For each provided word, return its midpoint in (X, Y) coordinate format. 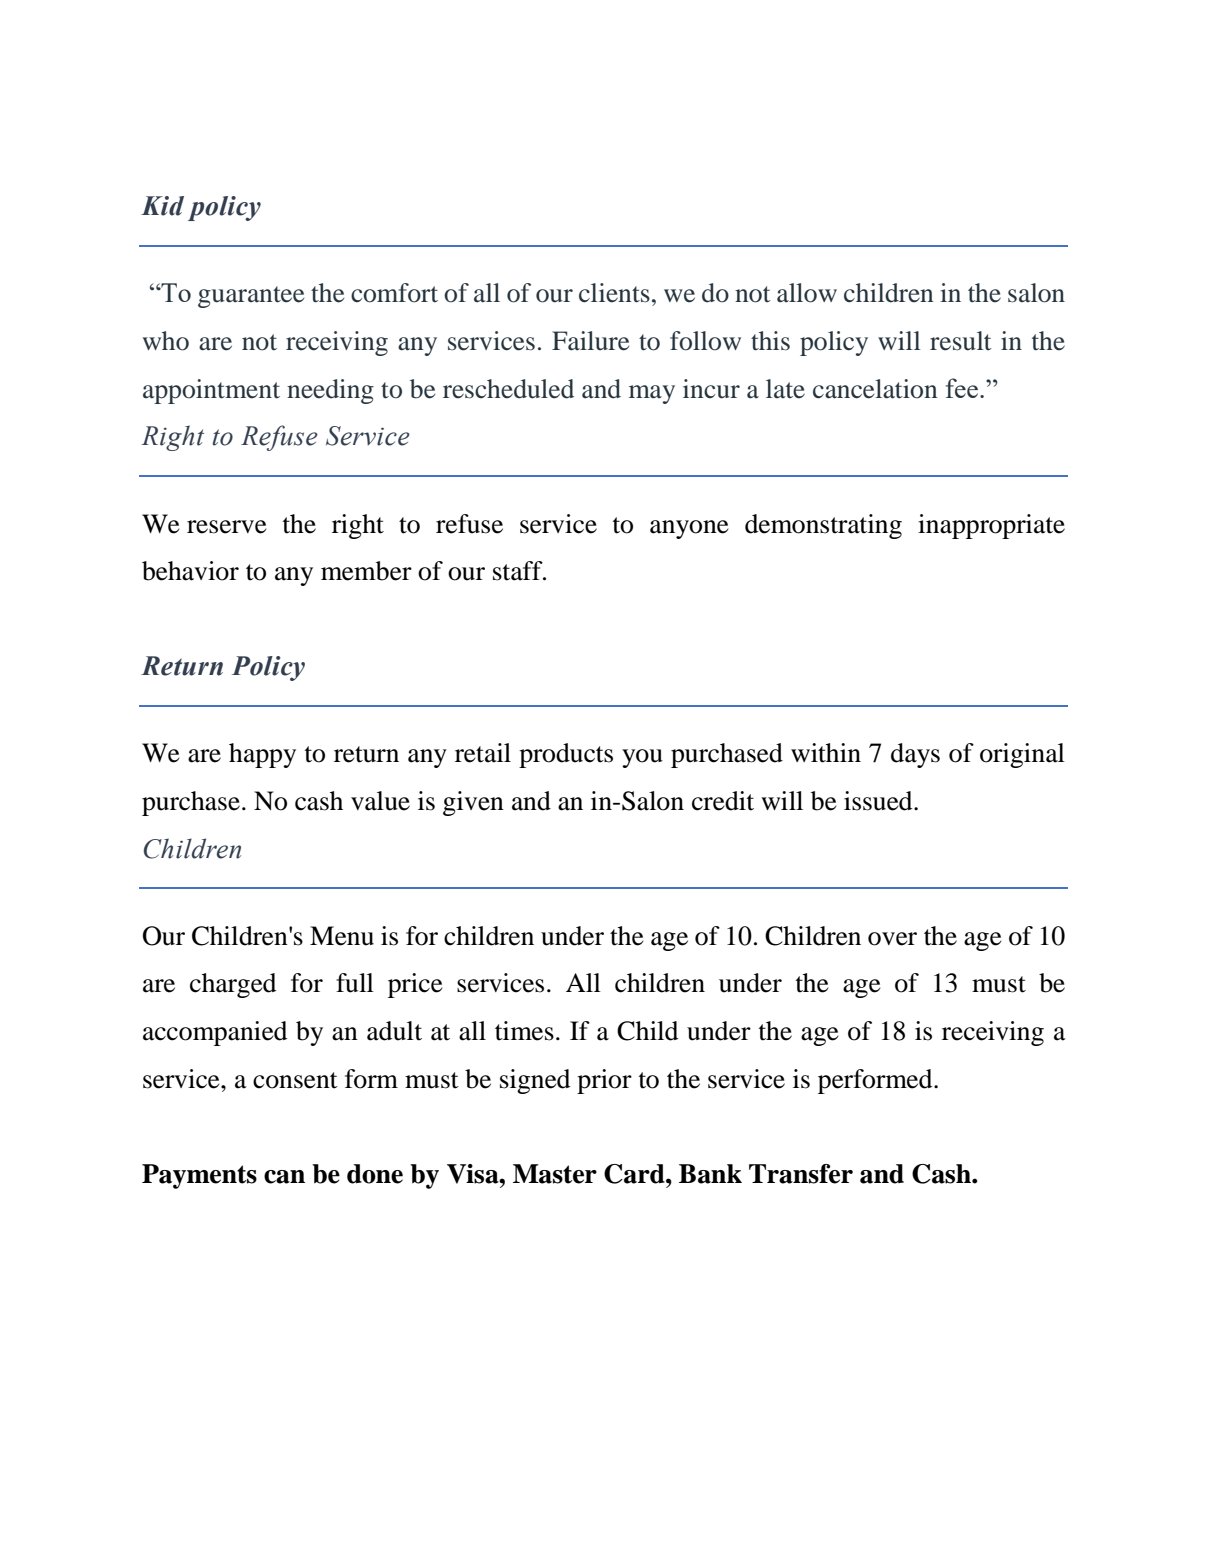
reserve (227, 527)
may (652, 394)
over (892, 939)
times (524, 1031)
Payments (199, 1176)
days (915, 755)
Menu (342, 936)
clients (614, 293)
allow (807, 293)
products (566, 755)
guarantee (251, 297)
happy (262, 755)
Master (555, 1174)
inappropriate (991, 526)
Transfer (801, 1174)
